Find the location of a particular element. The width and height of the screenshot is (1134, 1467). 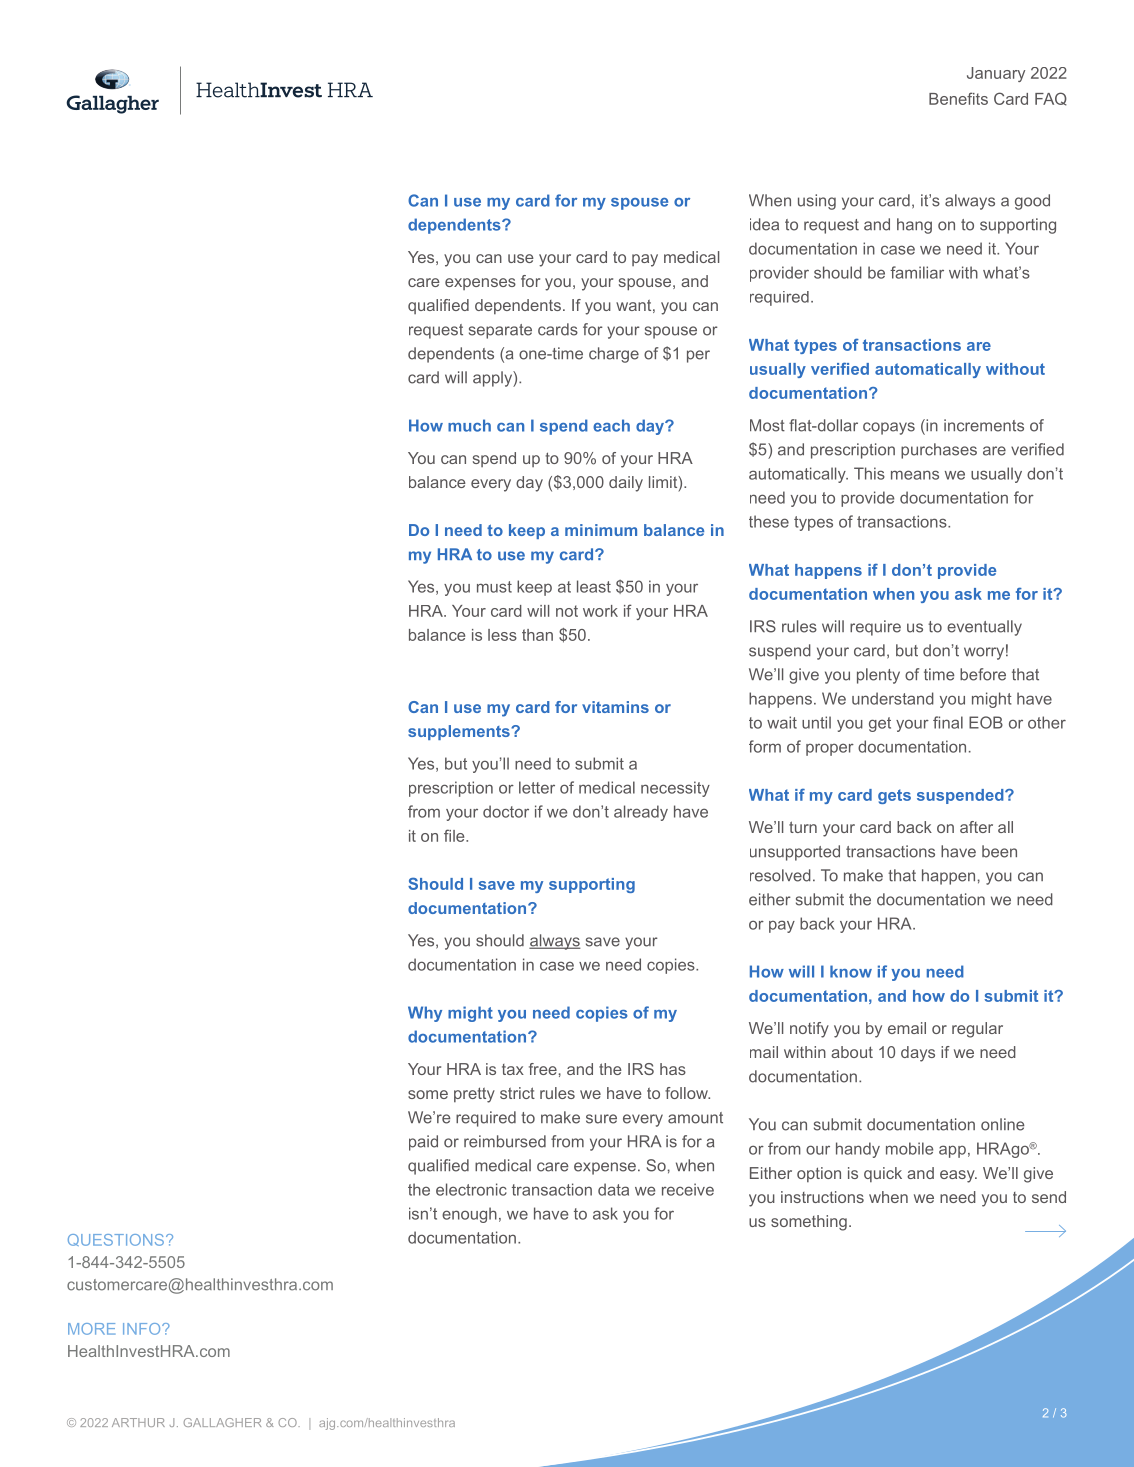

purchases is located at coordinates (939, 451).
